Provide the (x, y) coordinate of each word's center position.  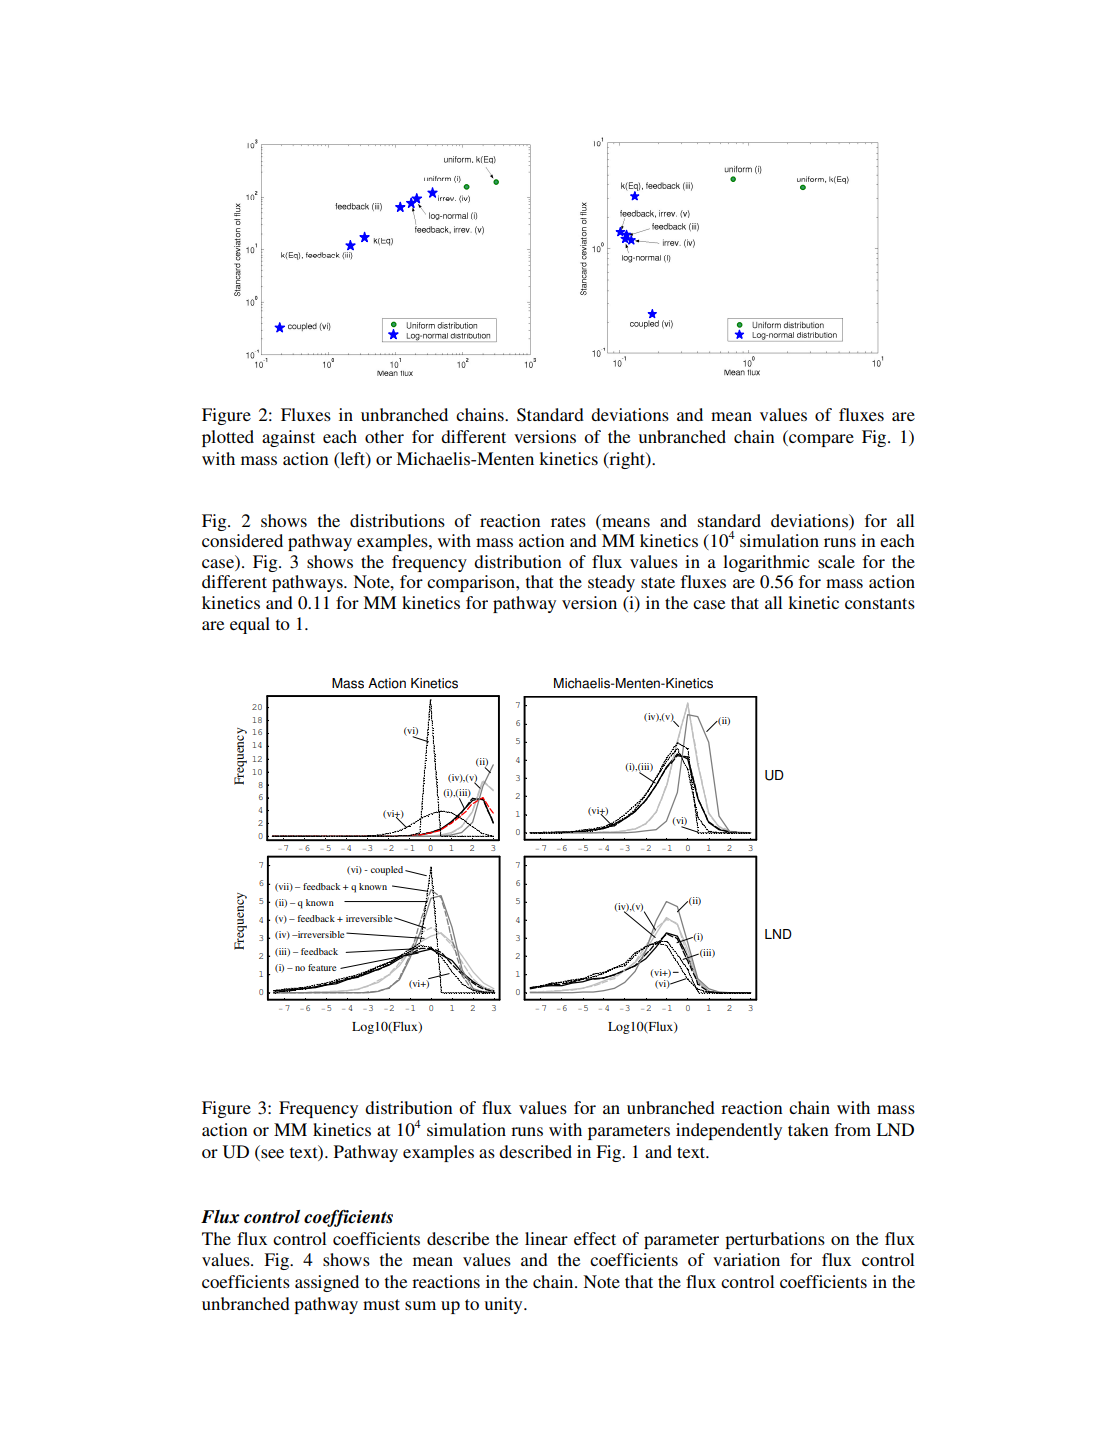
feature (322, 967)
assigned (327, 1283)
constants (880, 603)
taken (808, 1129)
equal (250, 625)
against (288, 438)
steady (611, 583)
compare (820, 440)
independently (729, 1131)
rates (568, 521)
